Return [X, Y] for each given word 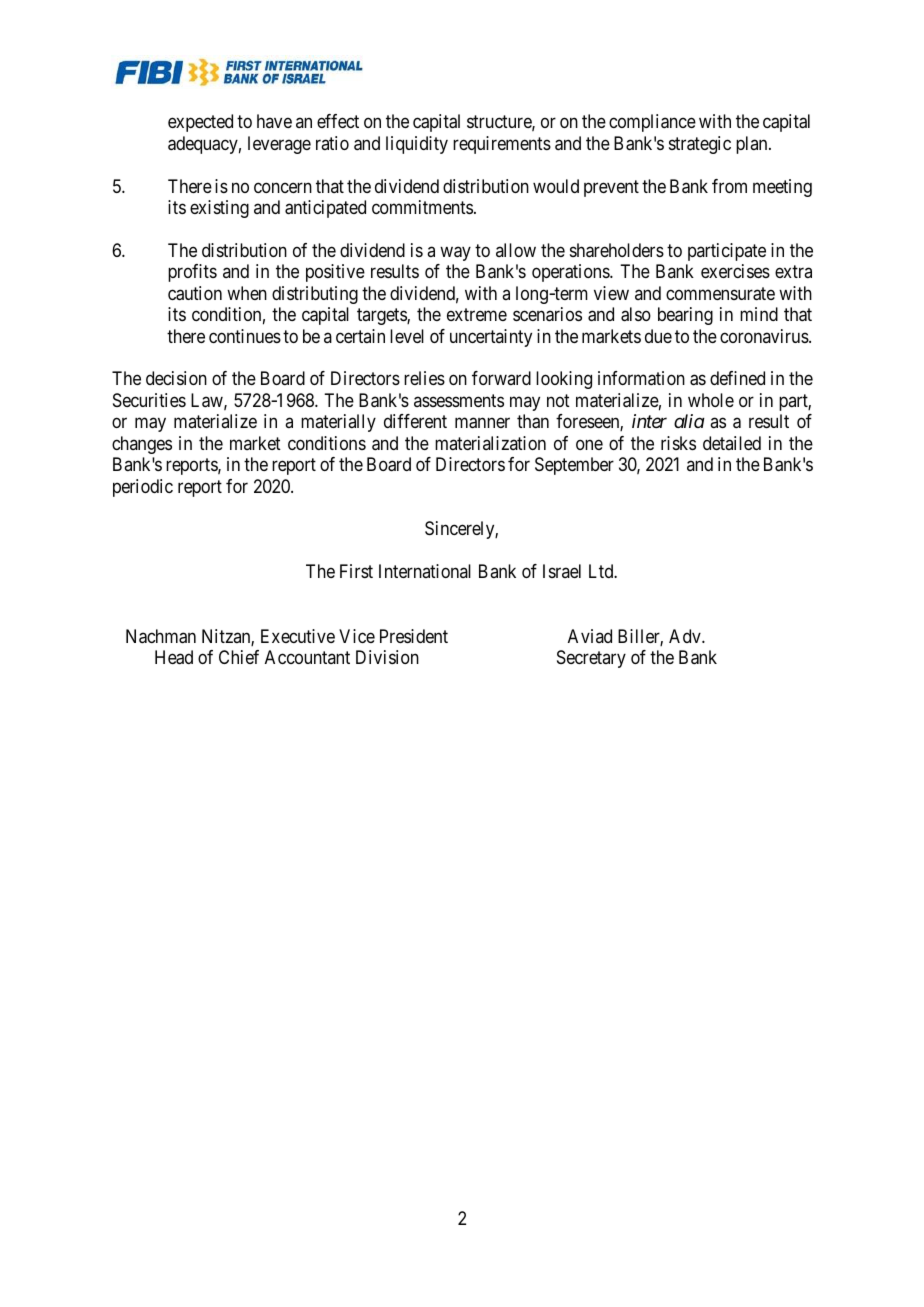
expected [200, 123]
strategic [700, 145]
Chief [239, 657]
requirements [502, 145]
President [414, 636]
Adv [686, 636]
